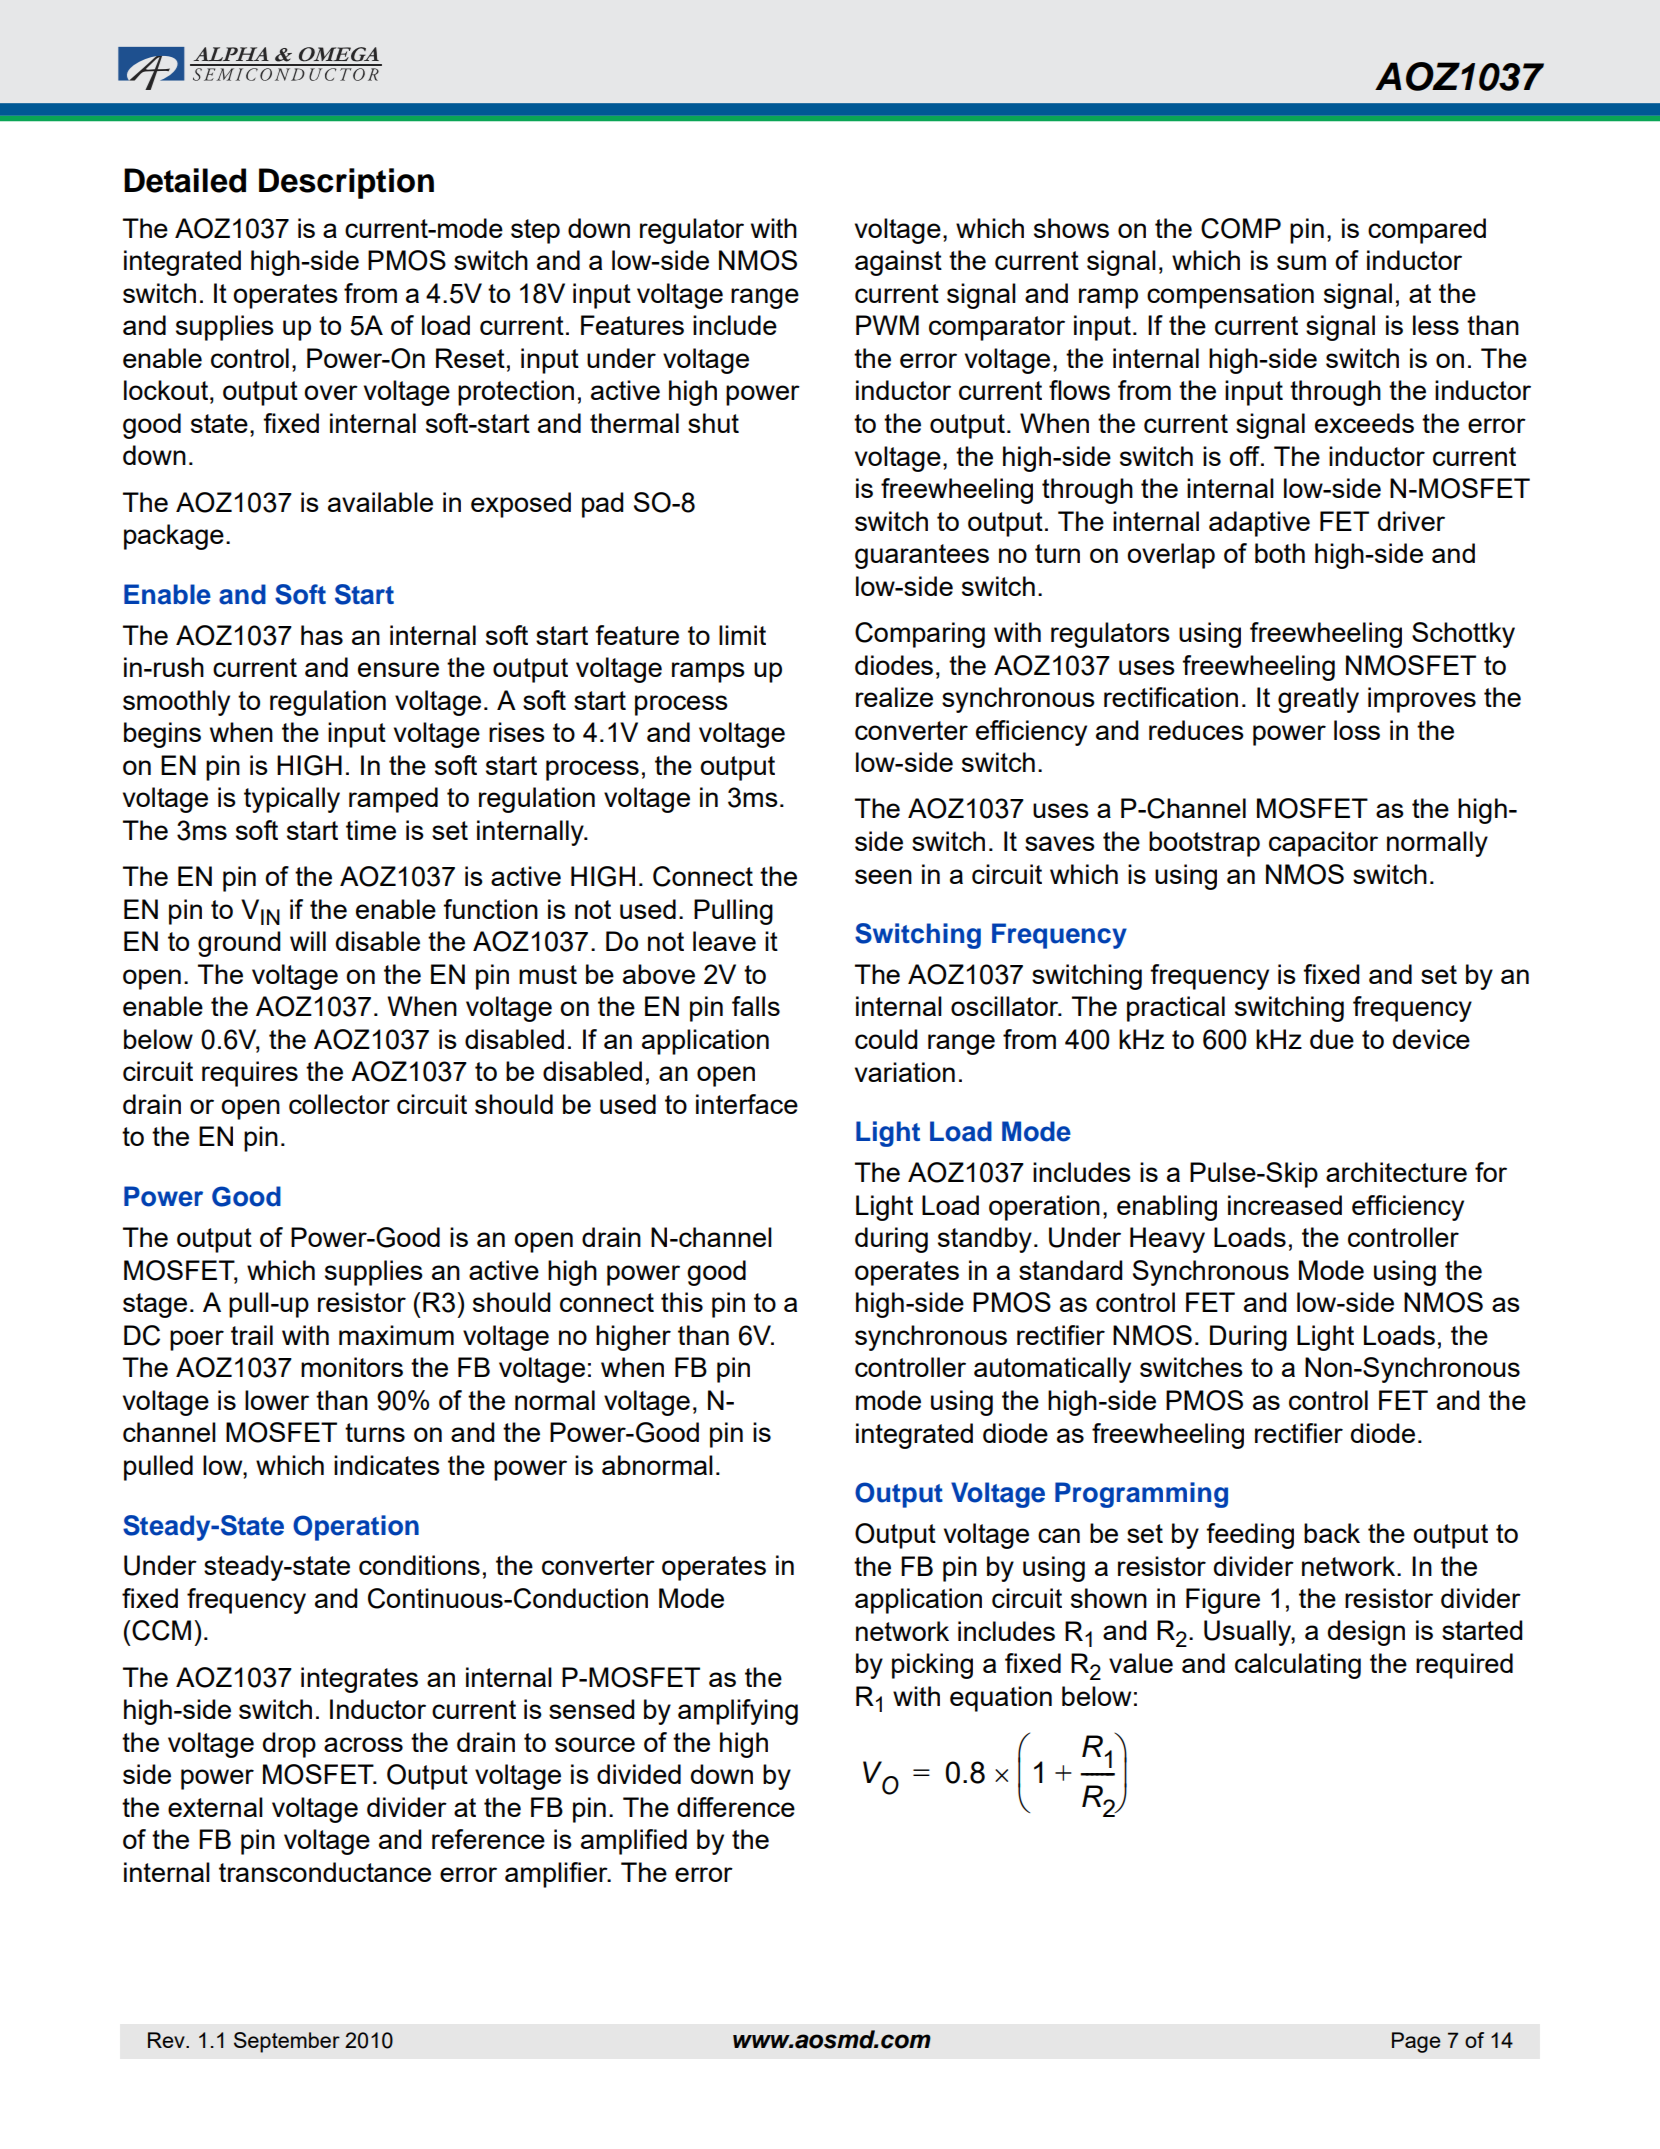 This document has width=1660, height=2149. Describe the element at coordinates (1301, 262) in the document. I see `sum` at that location.
